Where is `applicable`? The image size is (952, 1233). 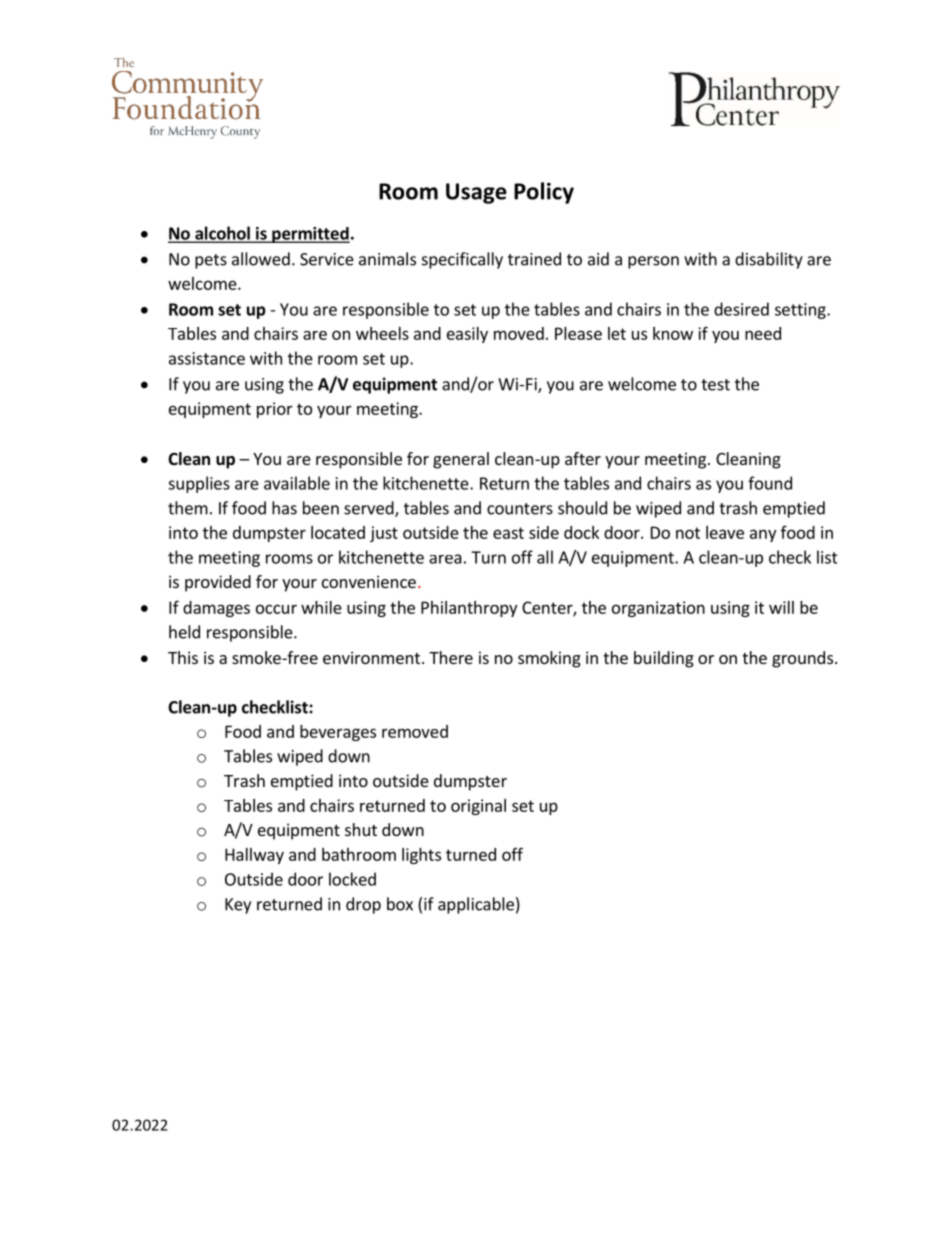
applicable is located at coordinates (476, 905).
